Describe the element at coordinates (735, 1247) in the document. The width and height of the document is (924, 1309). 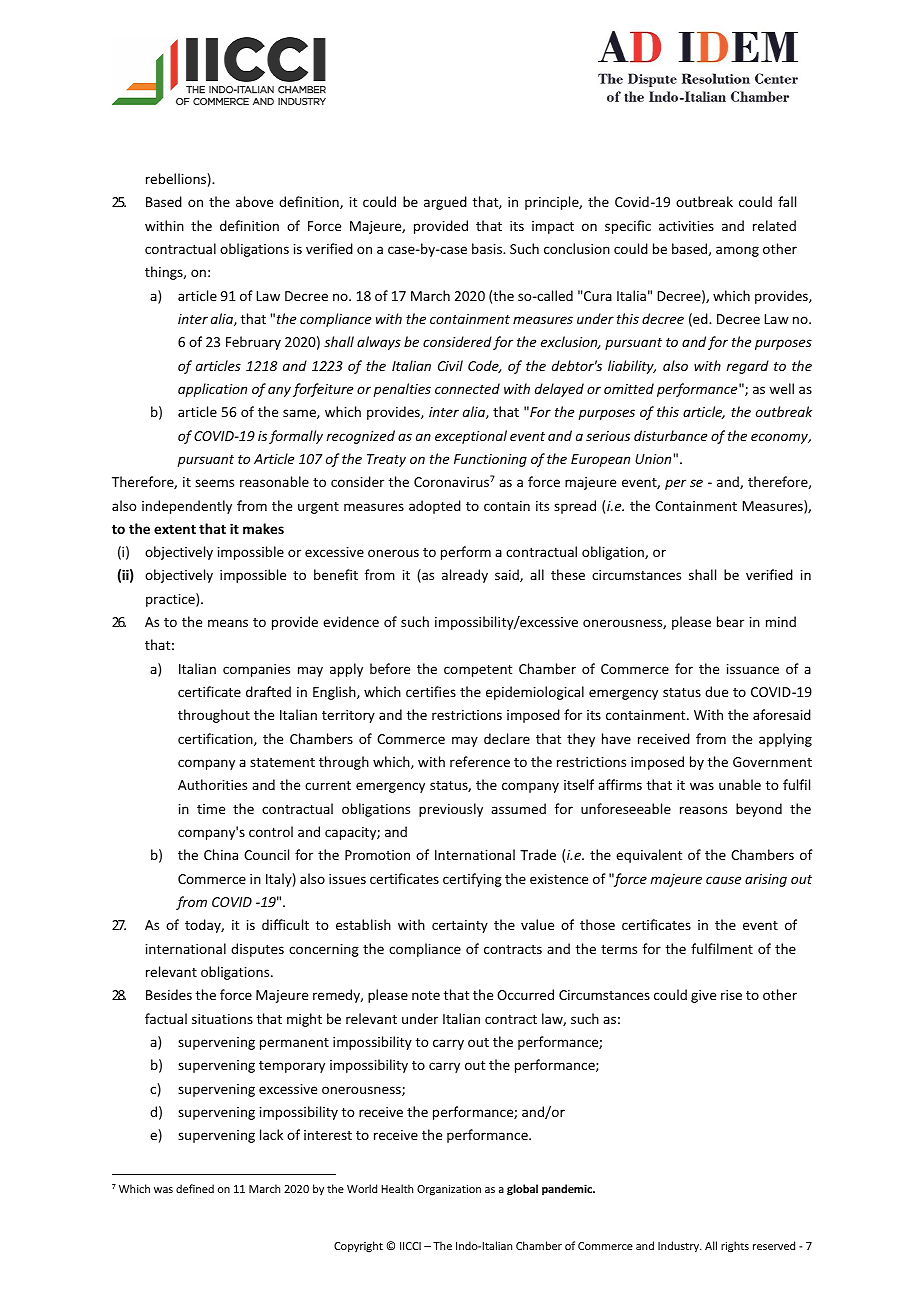
I see `rights` at that location.
